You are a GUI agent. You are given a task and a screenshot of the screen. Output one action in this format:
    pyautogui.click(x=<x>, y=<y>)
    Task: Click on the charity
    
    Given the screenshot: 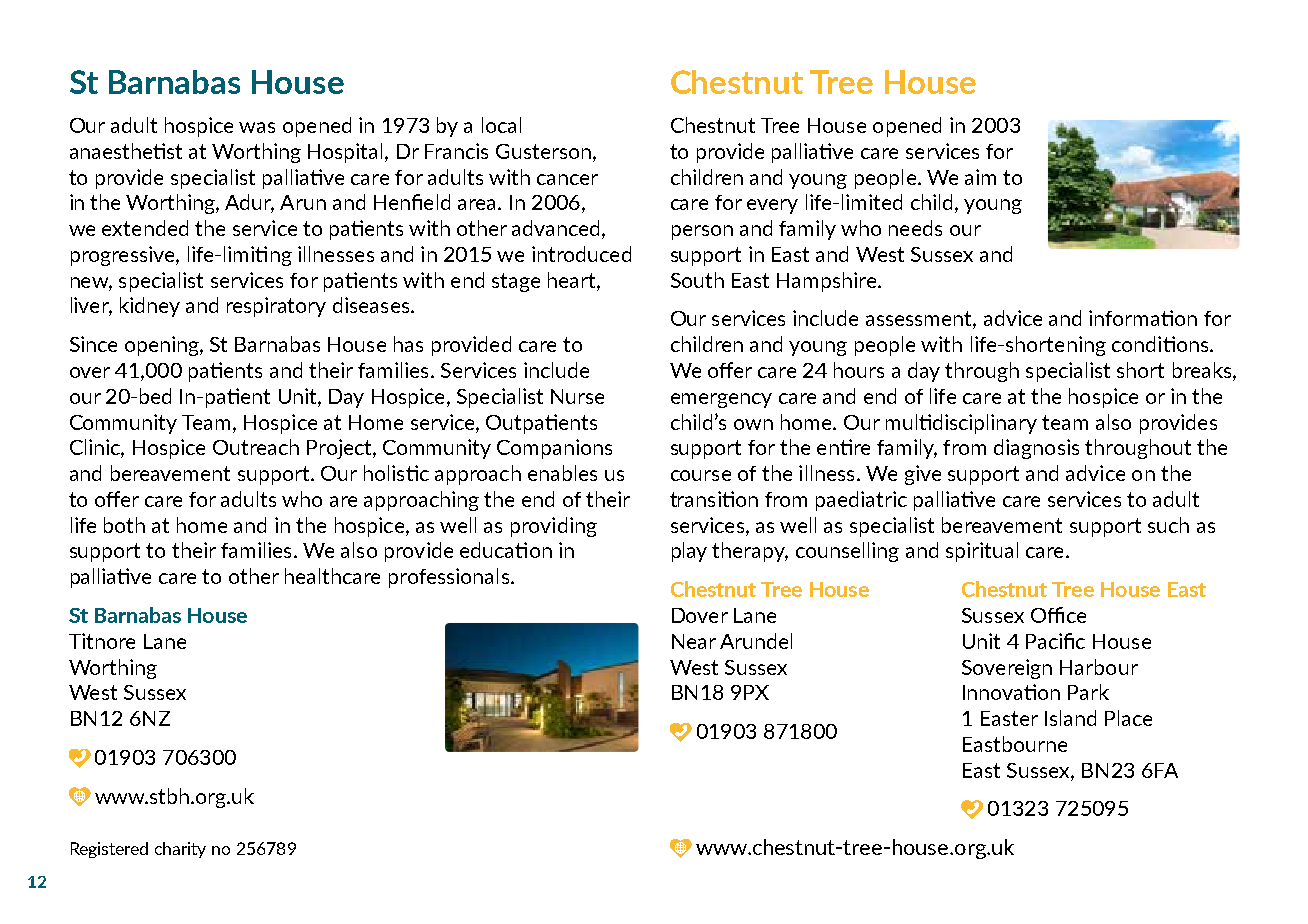 What is the action you would take?
    pyautogui.click(x=180, y=850)
